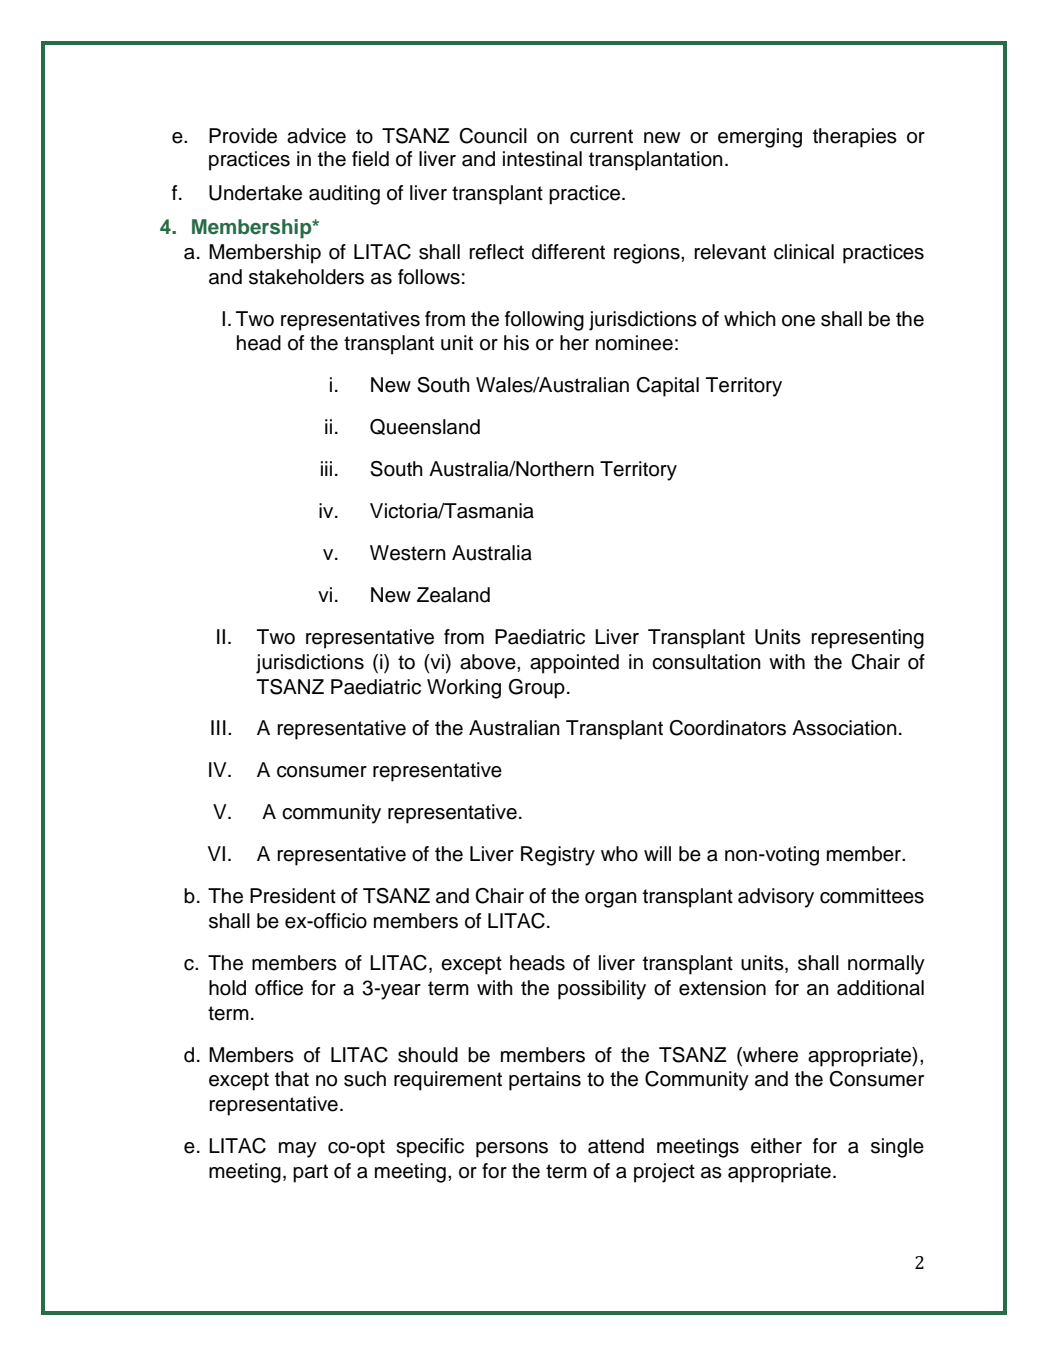 This screenshot has height=1356, width=1048. I want to click on therapies, so click(855, 138).
